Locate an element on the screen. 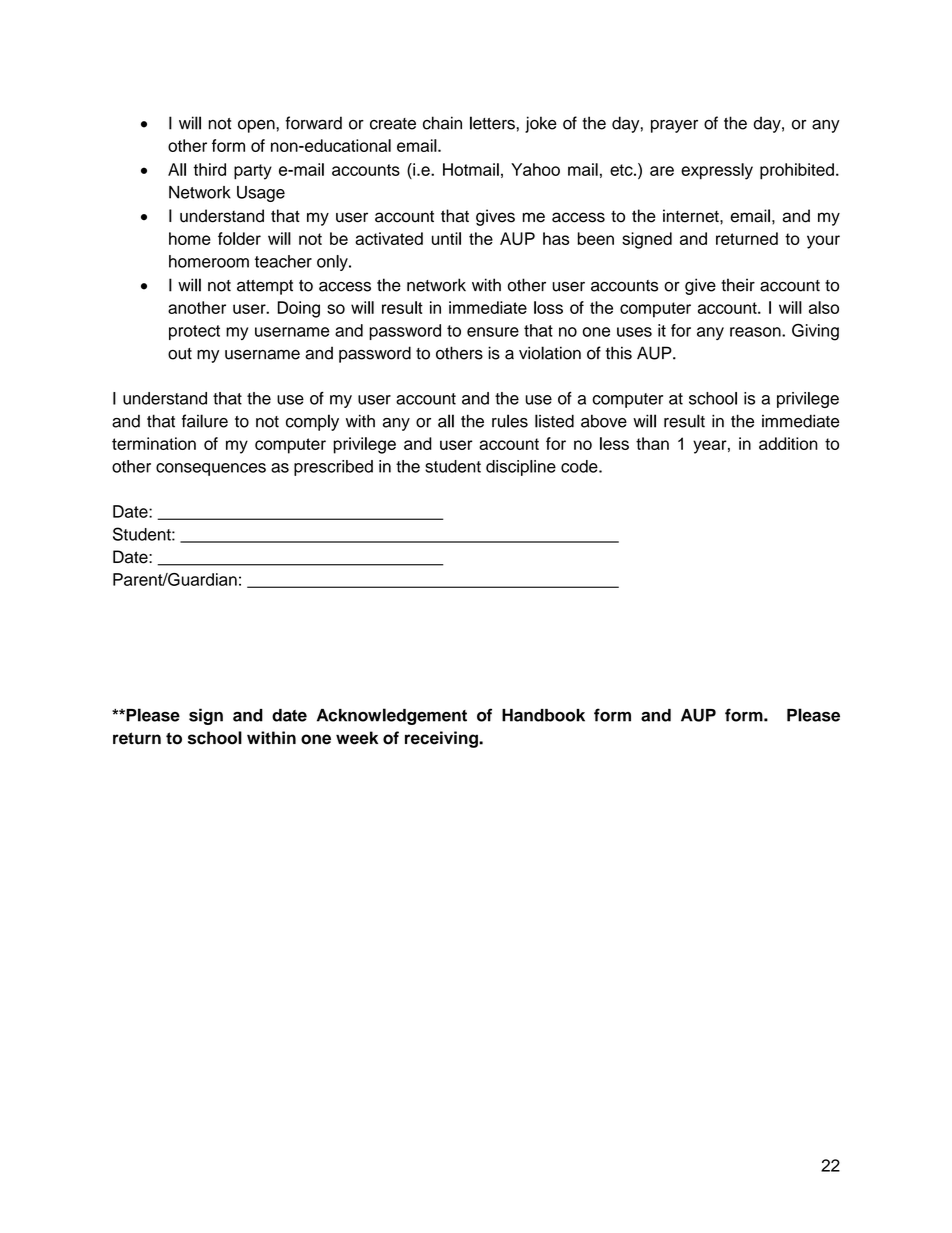 This screenshot has width=952, height=1233. week is located at coordinates (357, 738).
